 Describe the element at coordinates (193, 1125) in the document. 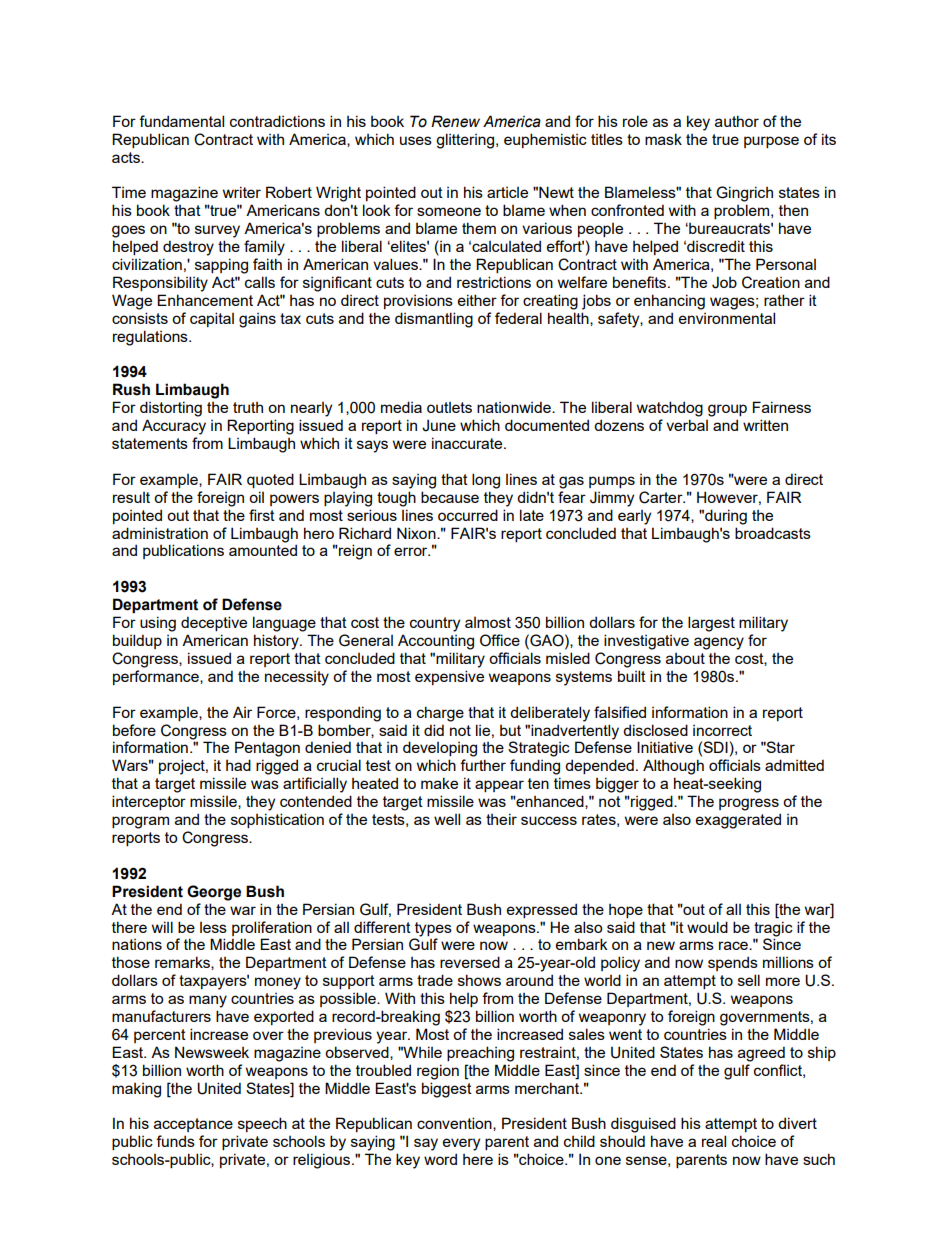

I see `acceptance` at that location.
